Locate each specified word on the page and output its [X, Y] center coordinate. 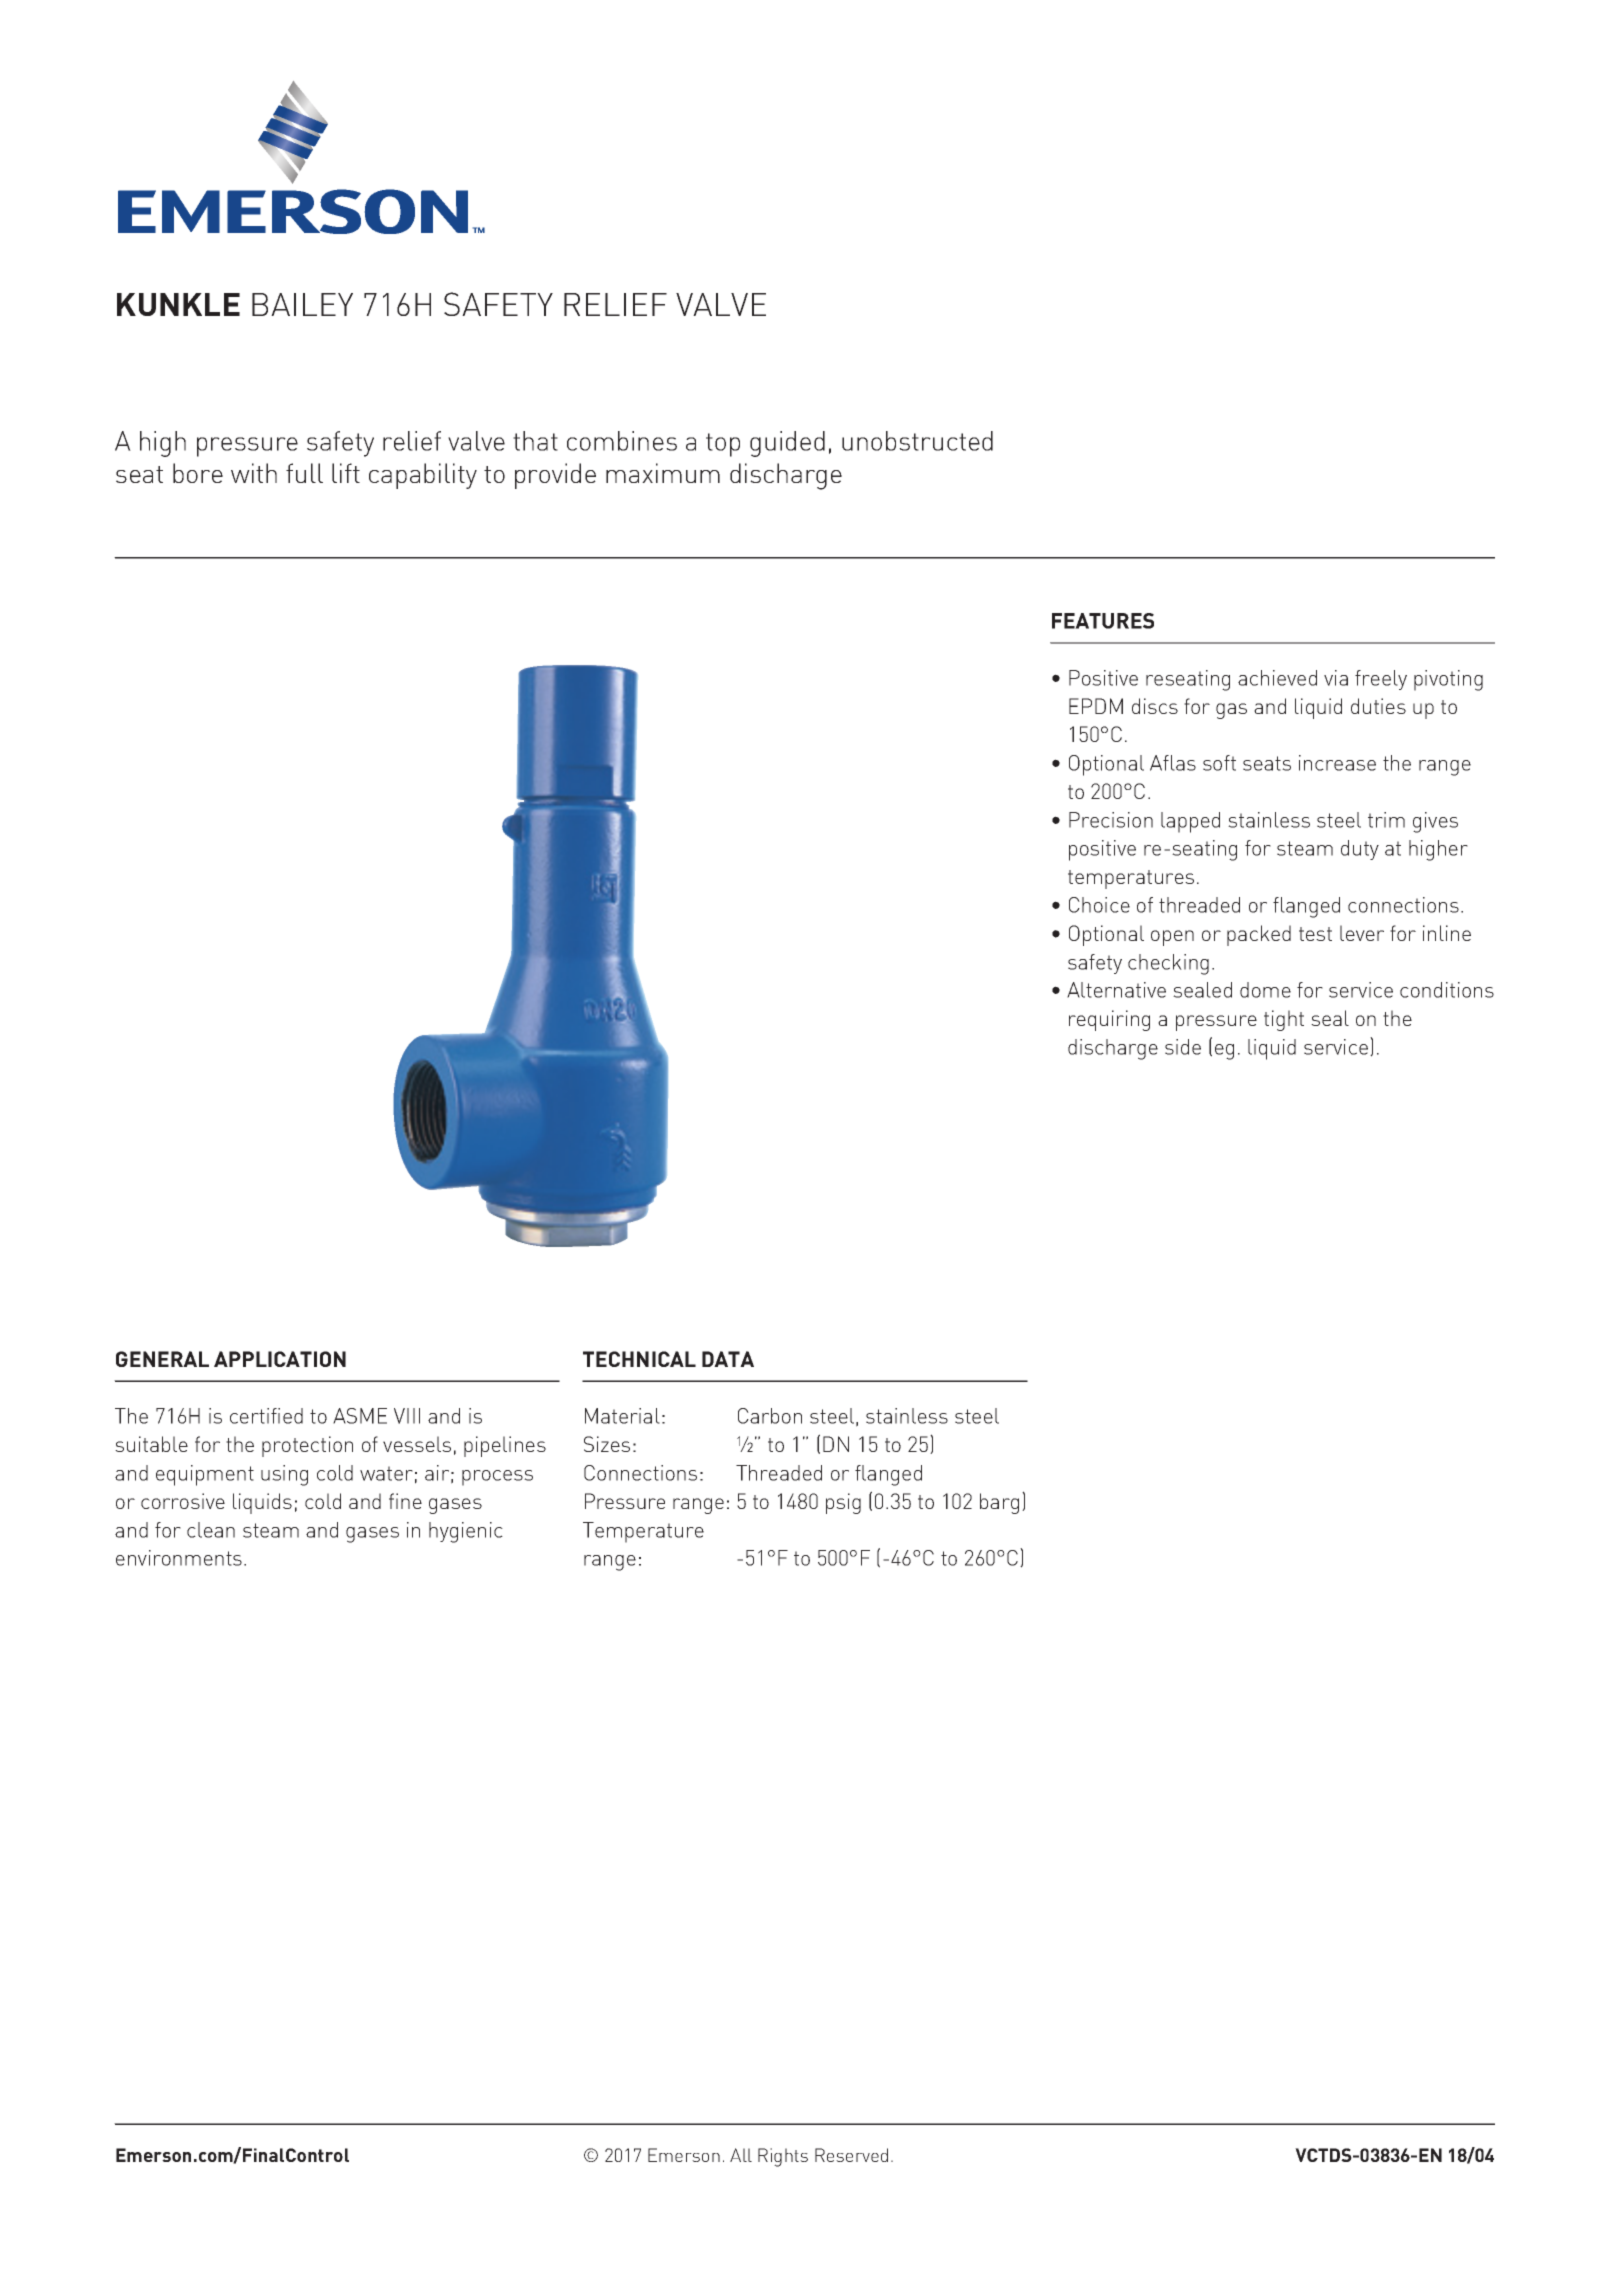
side [1183, 1047]
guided [787, 444]
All [741, 2155]
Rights [783, 2157]
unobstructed [917, 441]
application [280, 1359]
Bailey [302, 304]
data [728, 1359]
